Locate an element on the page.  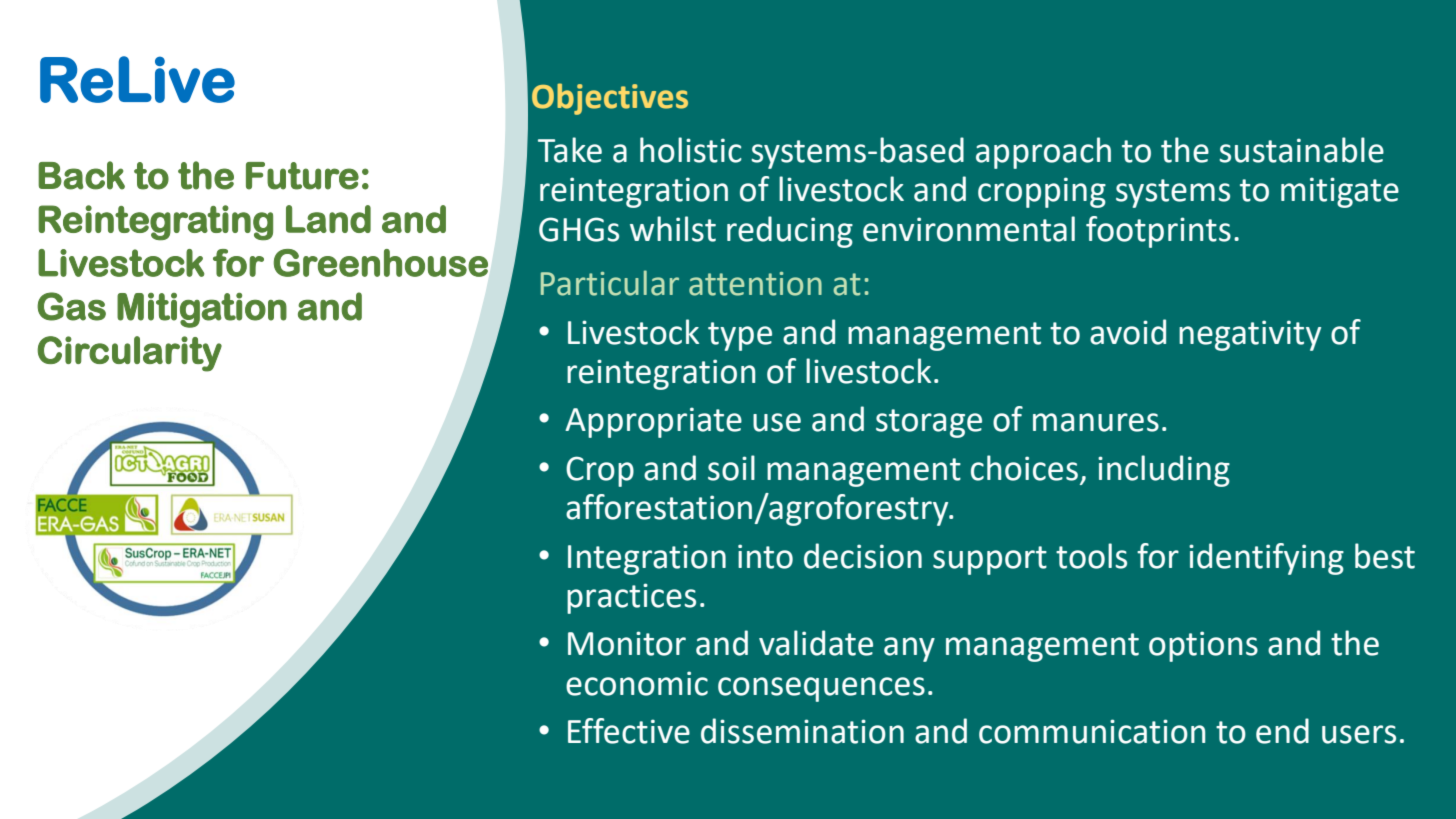
dissemination is located at coordinates (802, 731).
